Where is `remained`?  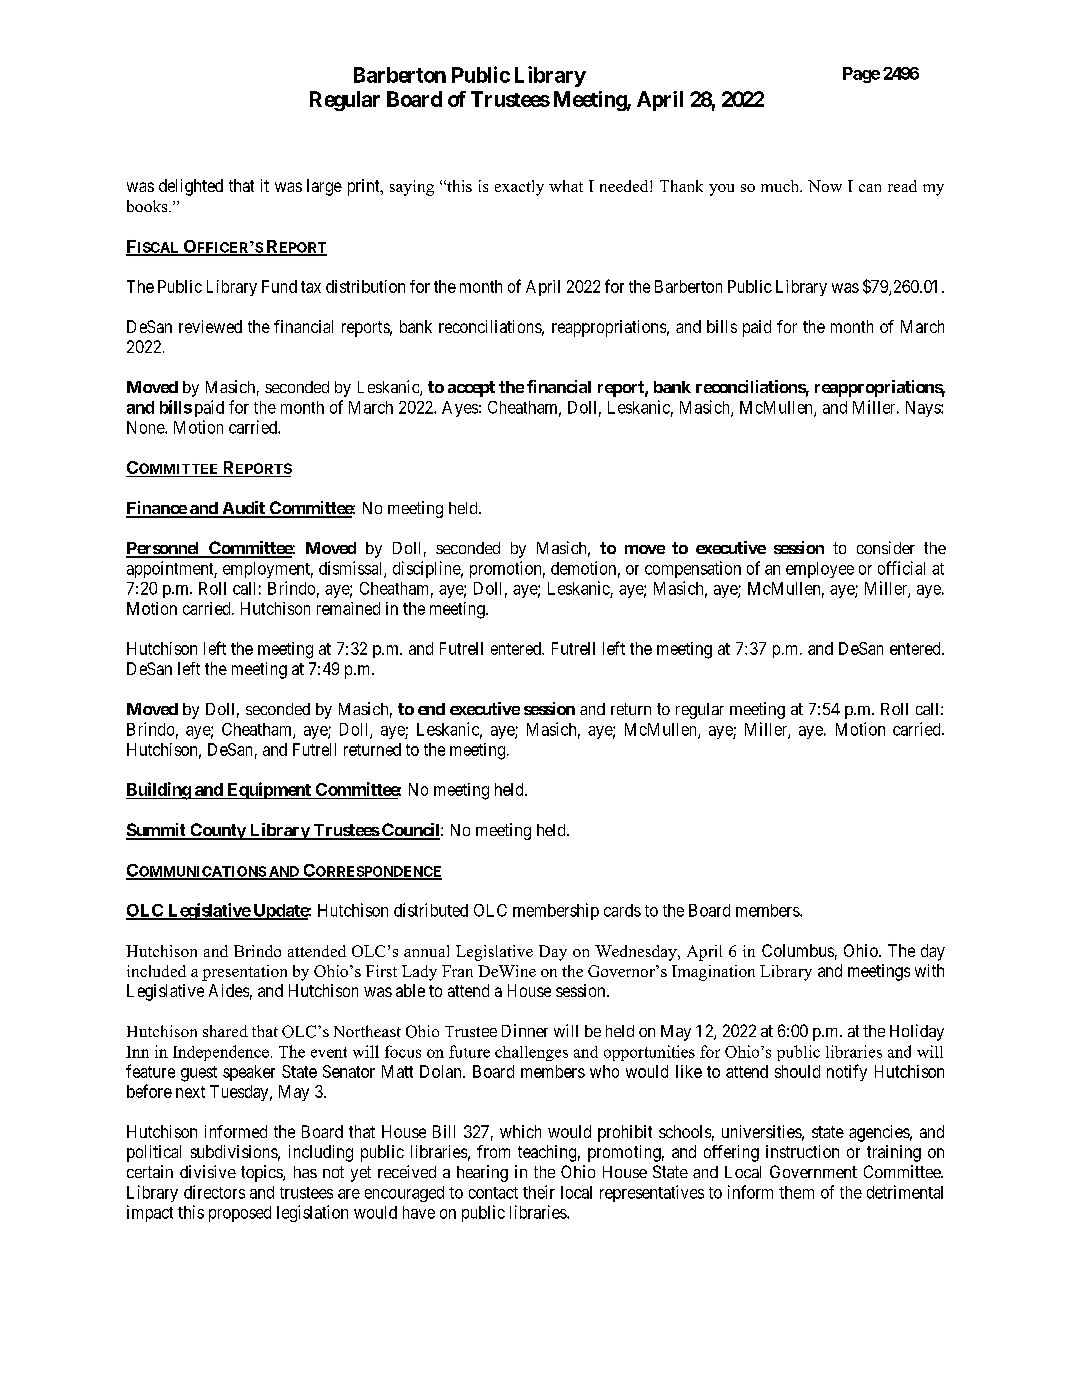 remained is located at coordinates (348, 608).
